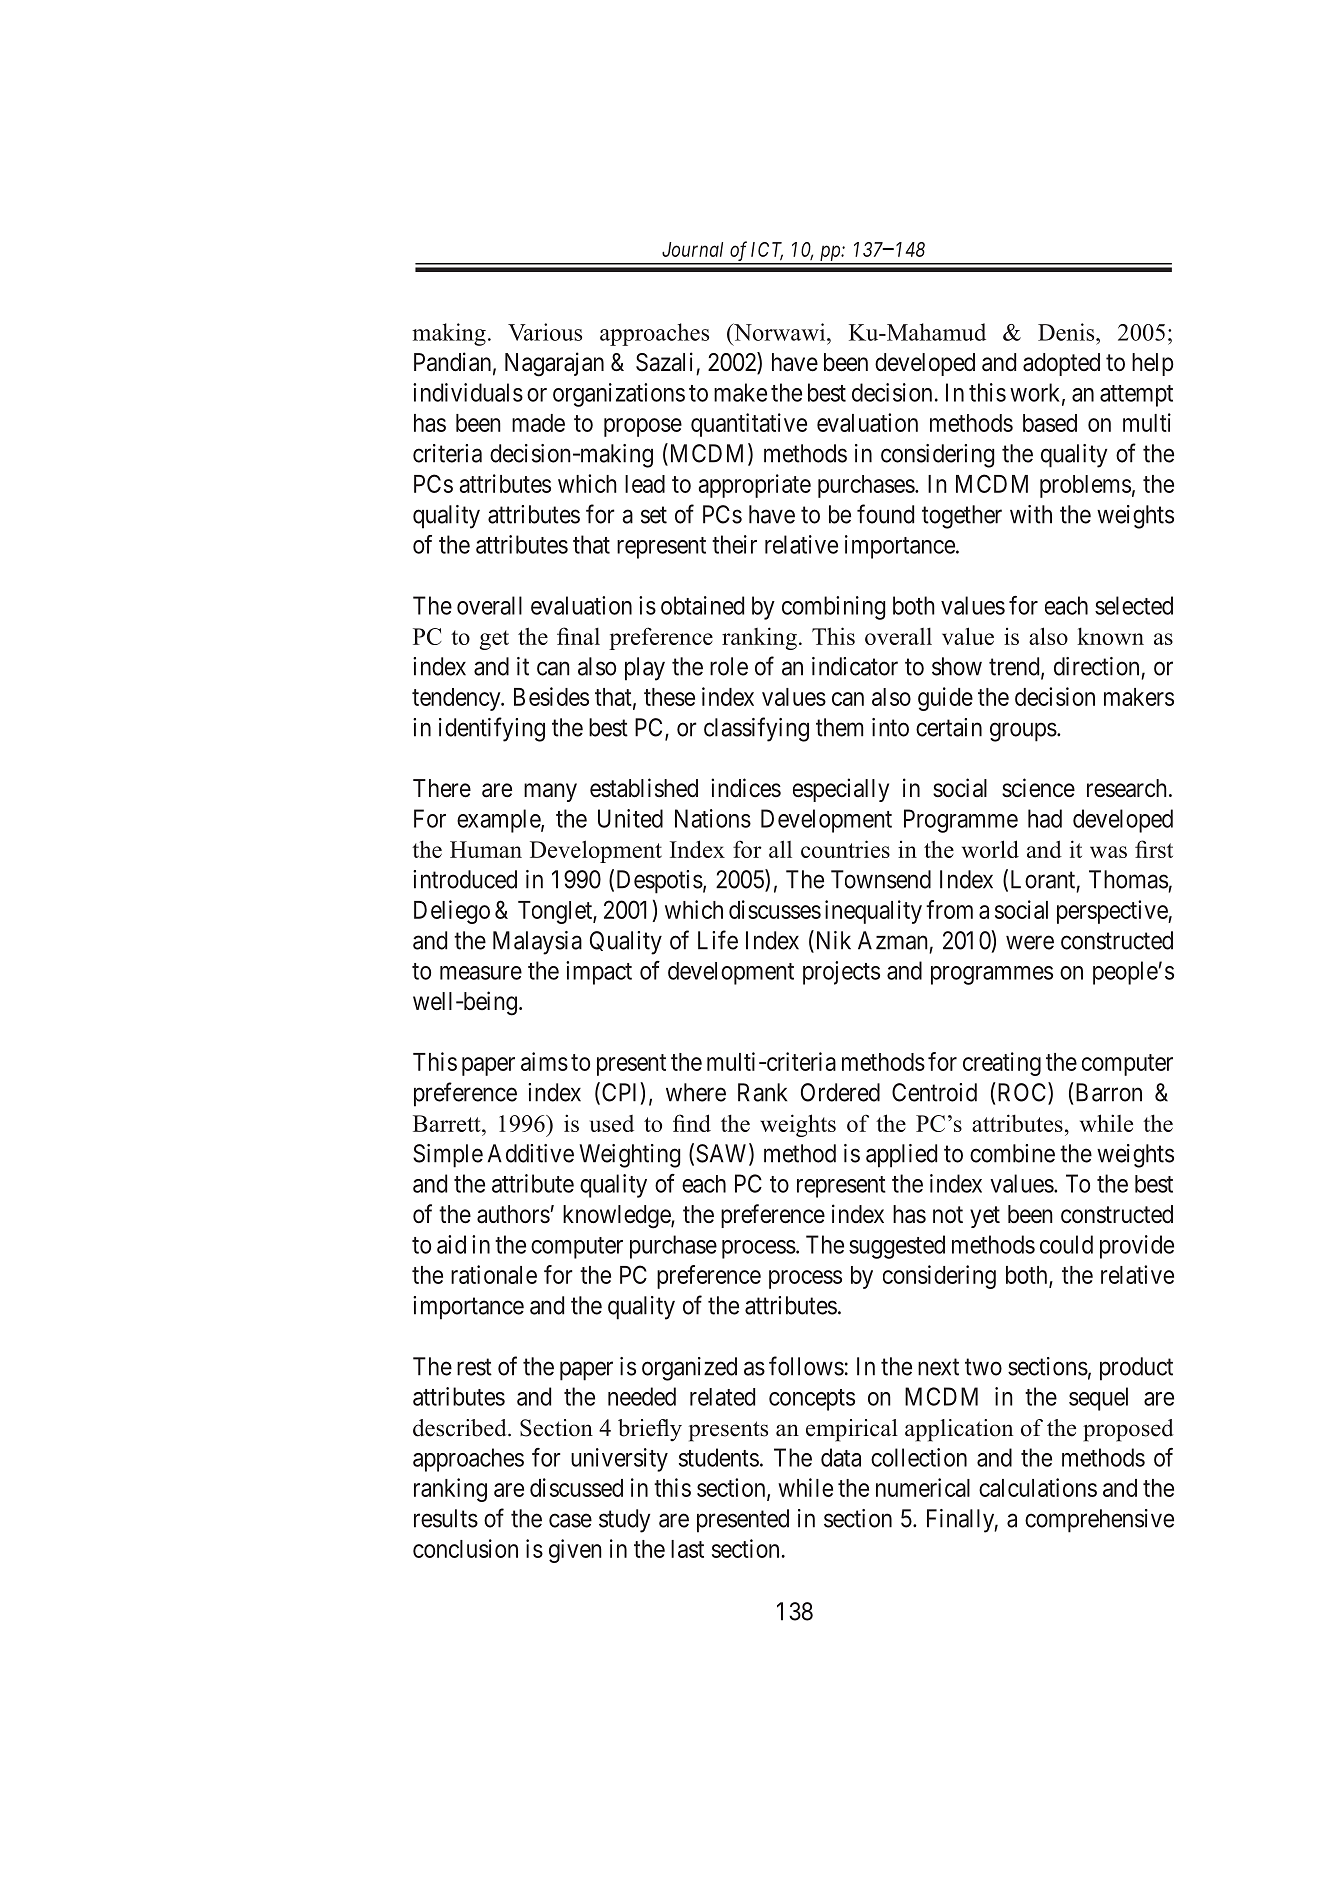  What do you see at coordinates (1113, 912) in the document?
I see `perspective` at bounding box center [1113, 912].
